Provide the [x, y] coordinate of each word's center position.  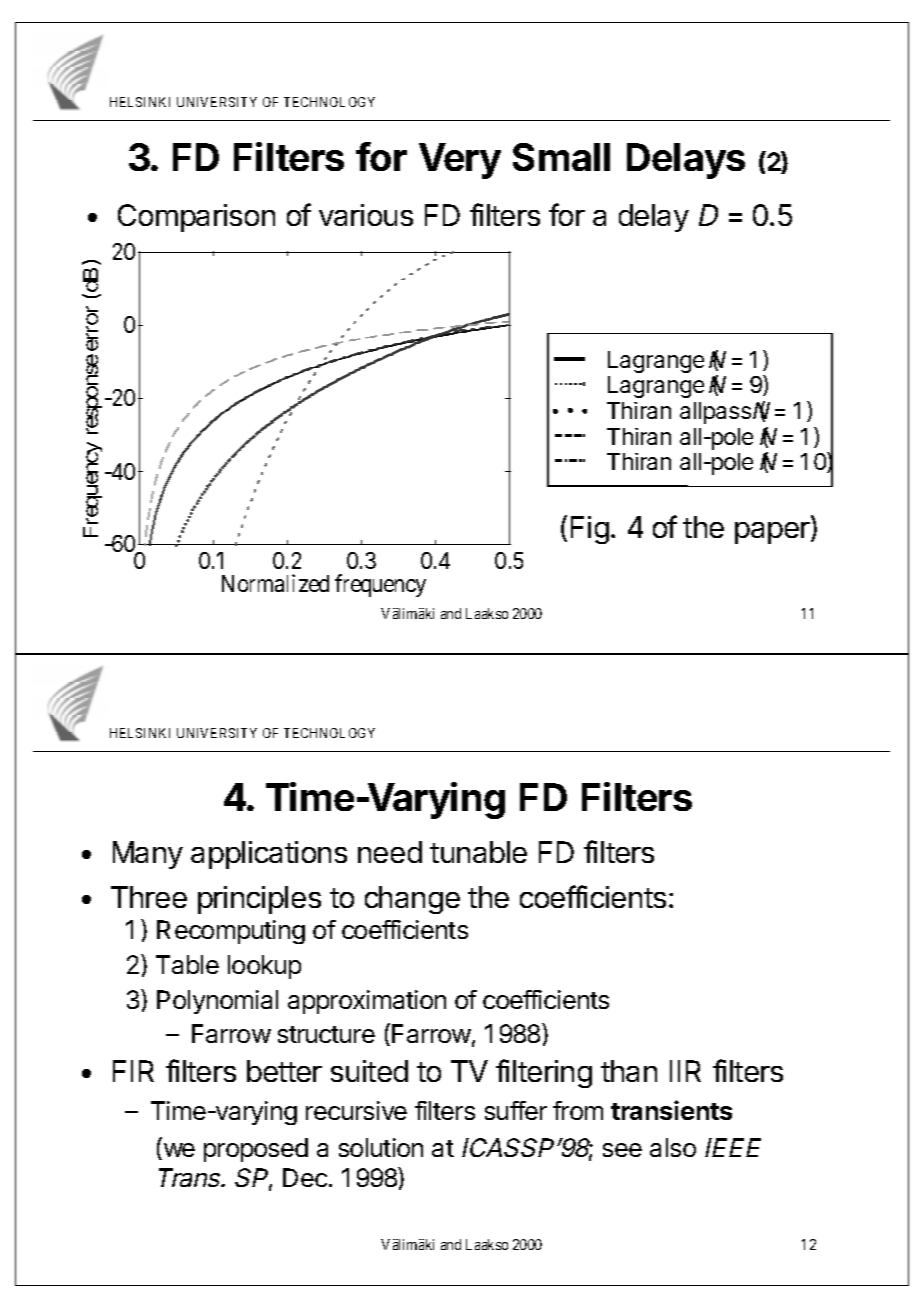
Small [561, 157]
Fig [590, 530]
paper [773, 533]
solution [381, 1147]
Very [460, 161]
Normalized [275, 583]
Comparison [196, 218]
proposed [256, 1150]
